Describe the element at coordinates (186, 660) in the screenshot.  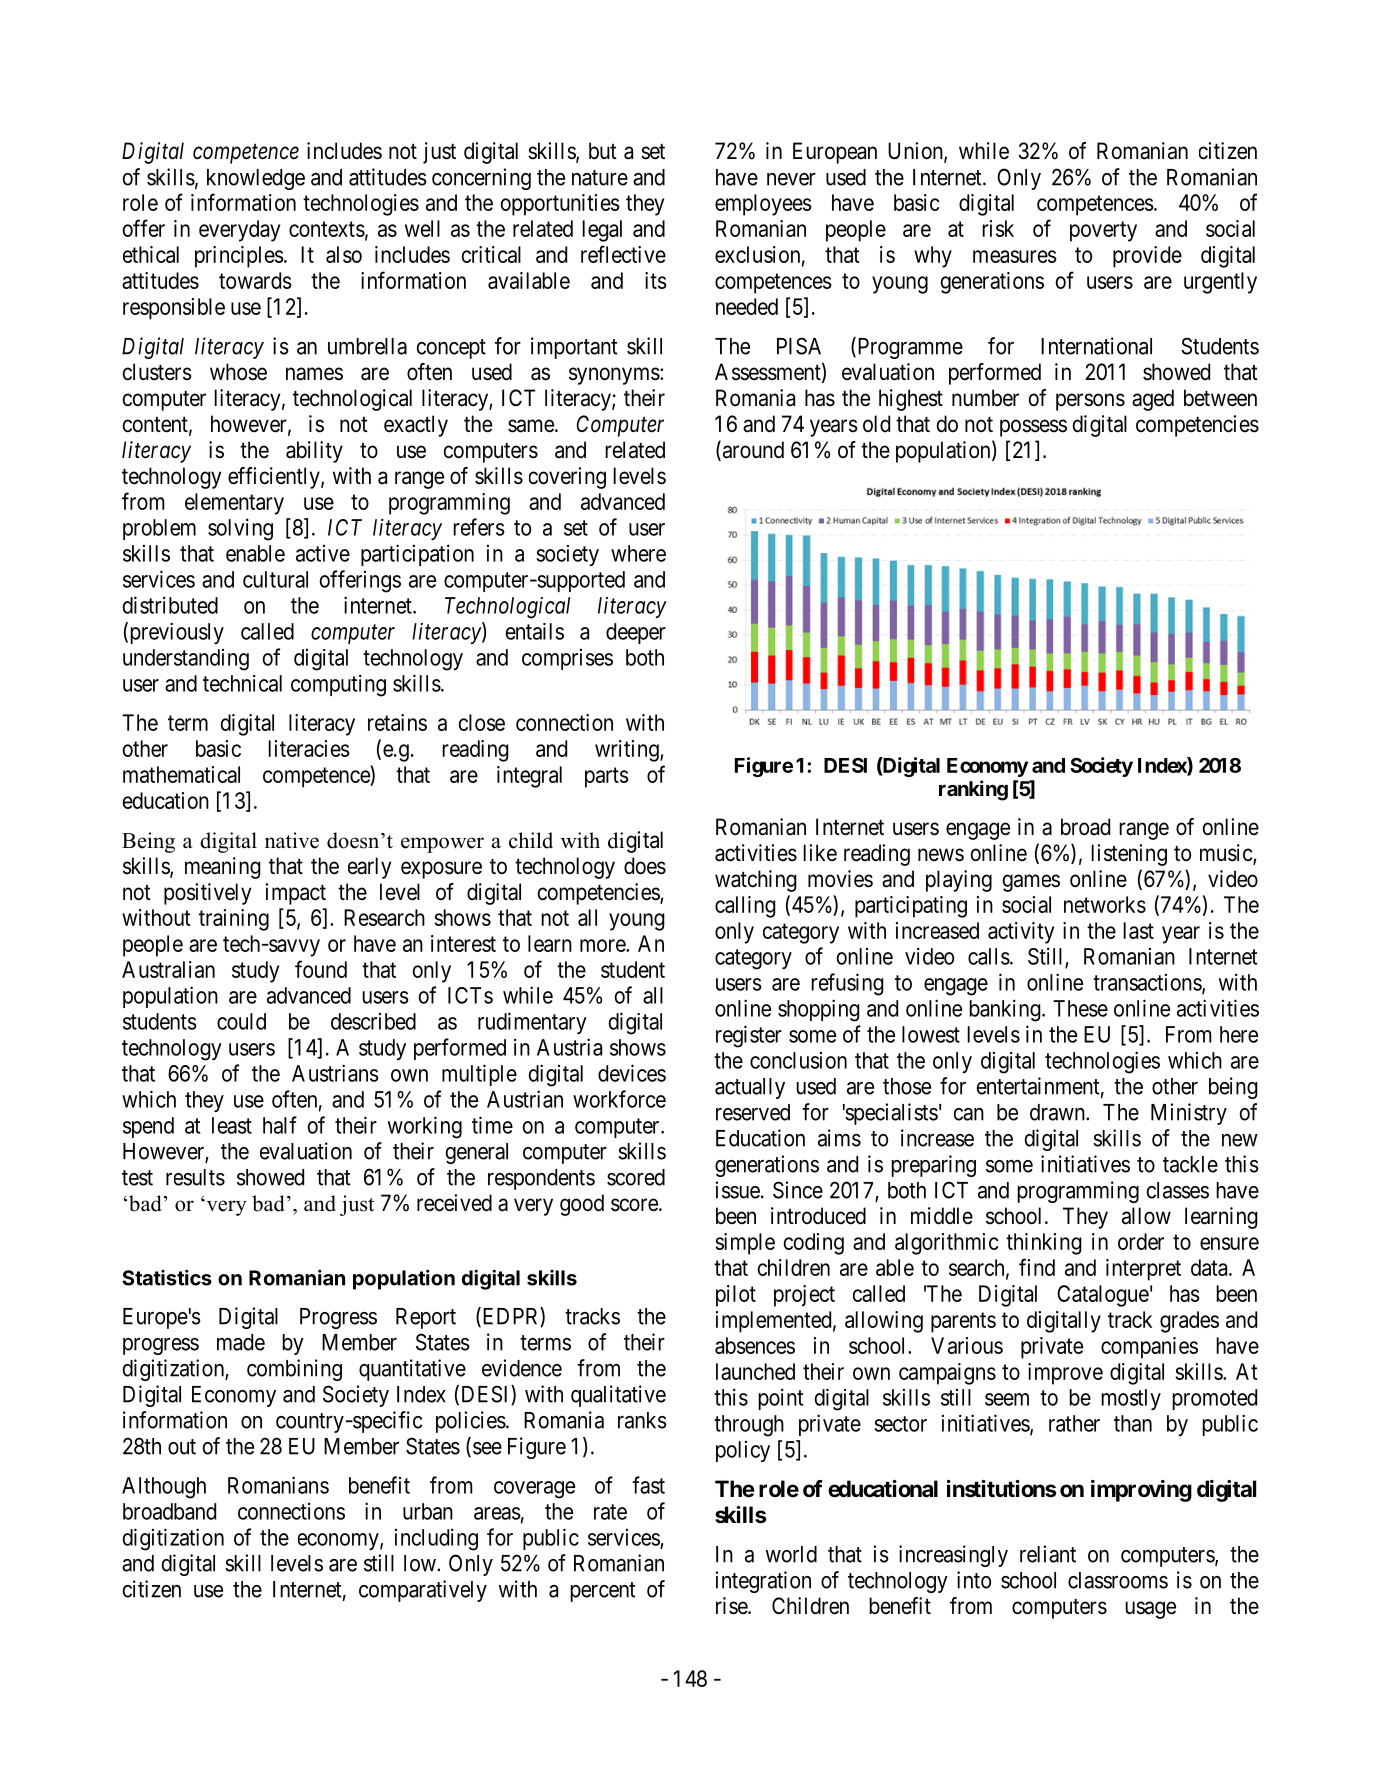
I see `understanding` at that location.
